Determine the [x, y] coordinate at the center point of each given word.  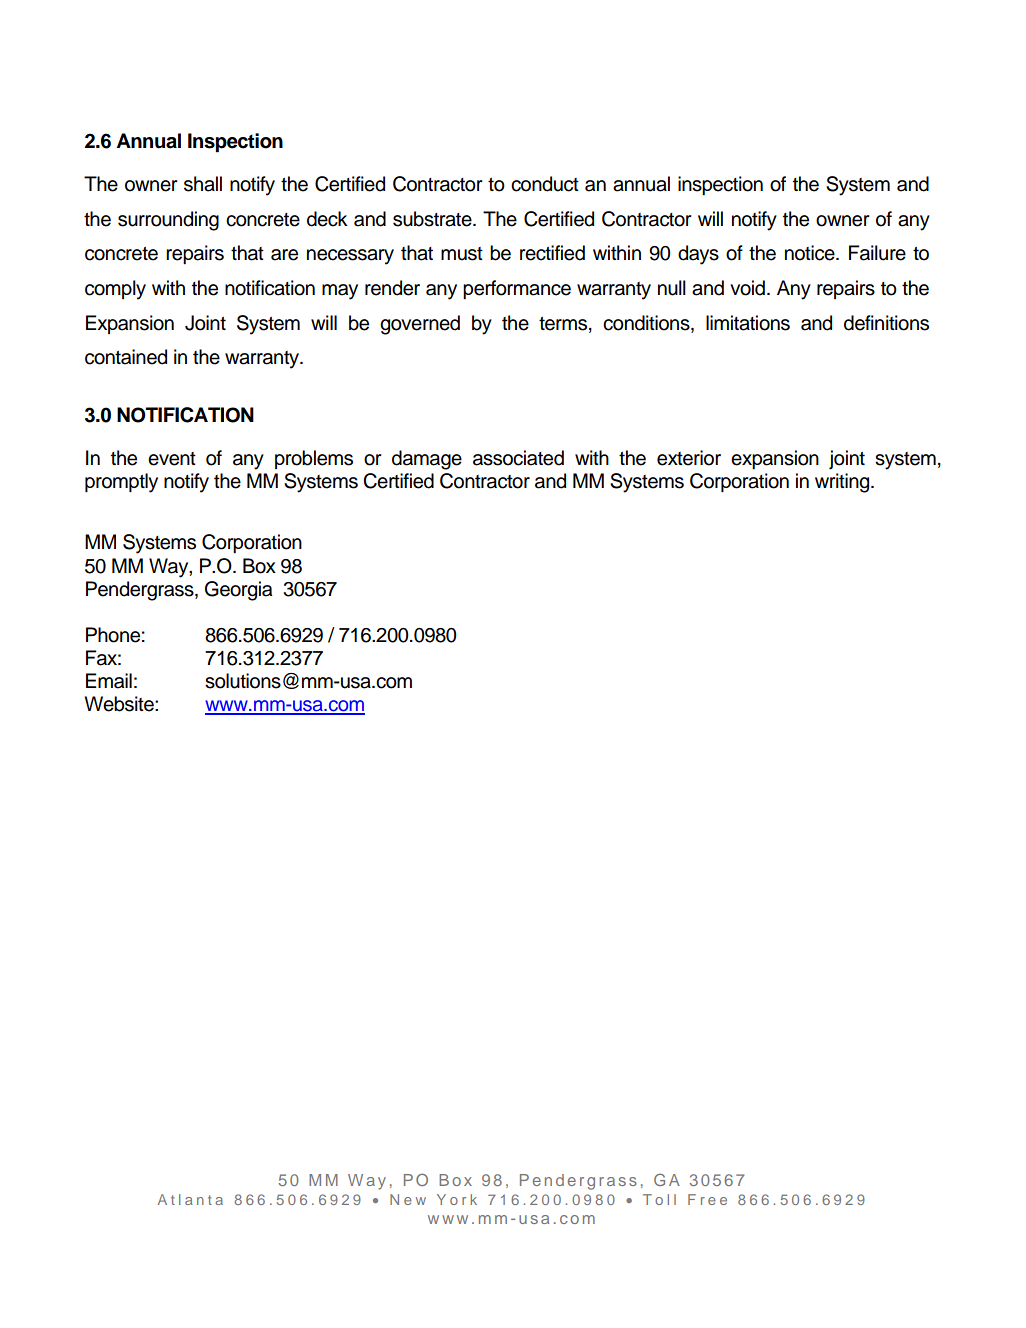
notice [811, 253]
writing [843, 483]
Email [109, 681]
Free [707, 1199]
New [408, 1199]
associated [518, 458]
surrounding [168, 221]
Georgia [238, 591]
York [457, 1199]
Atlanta [190, 1199]
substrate [433, 219]
